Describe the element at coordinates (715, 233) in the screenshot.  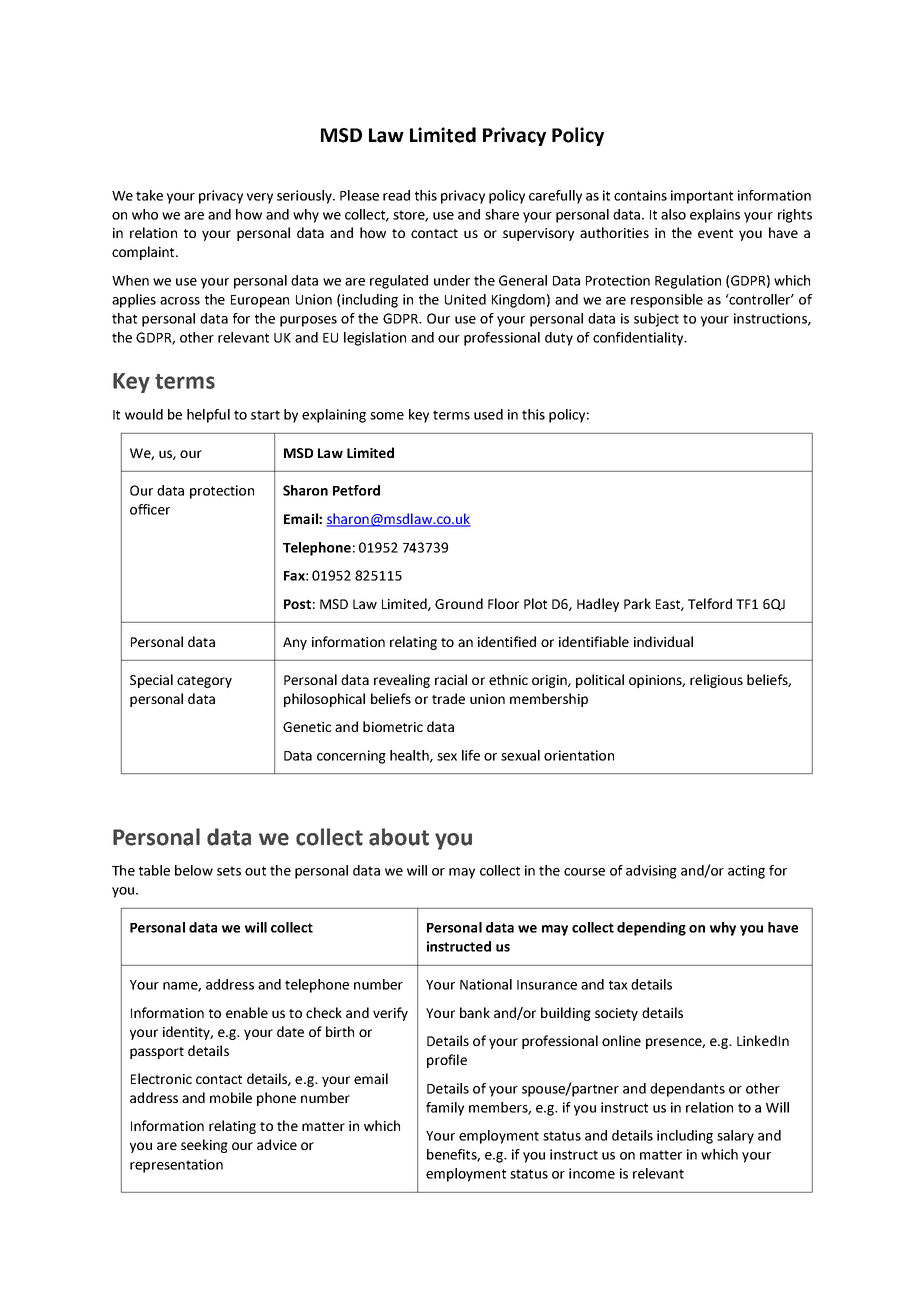
I see `event` at that location.
